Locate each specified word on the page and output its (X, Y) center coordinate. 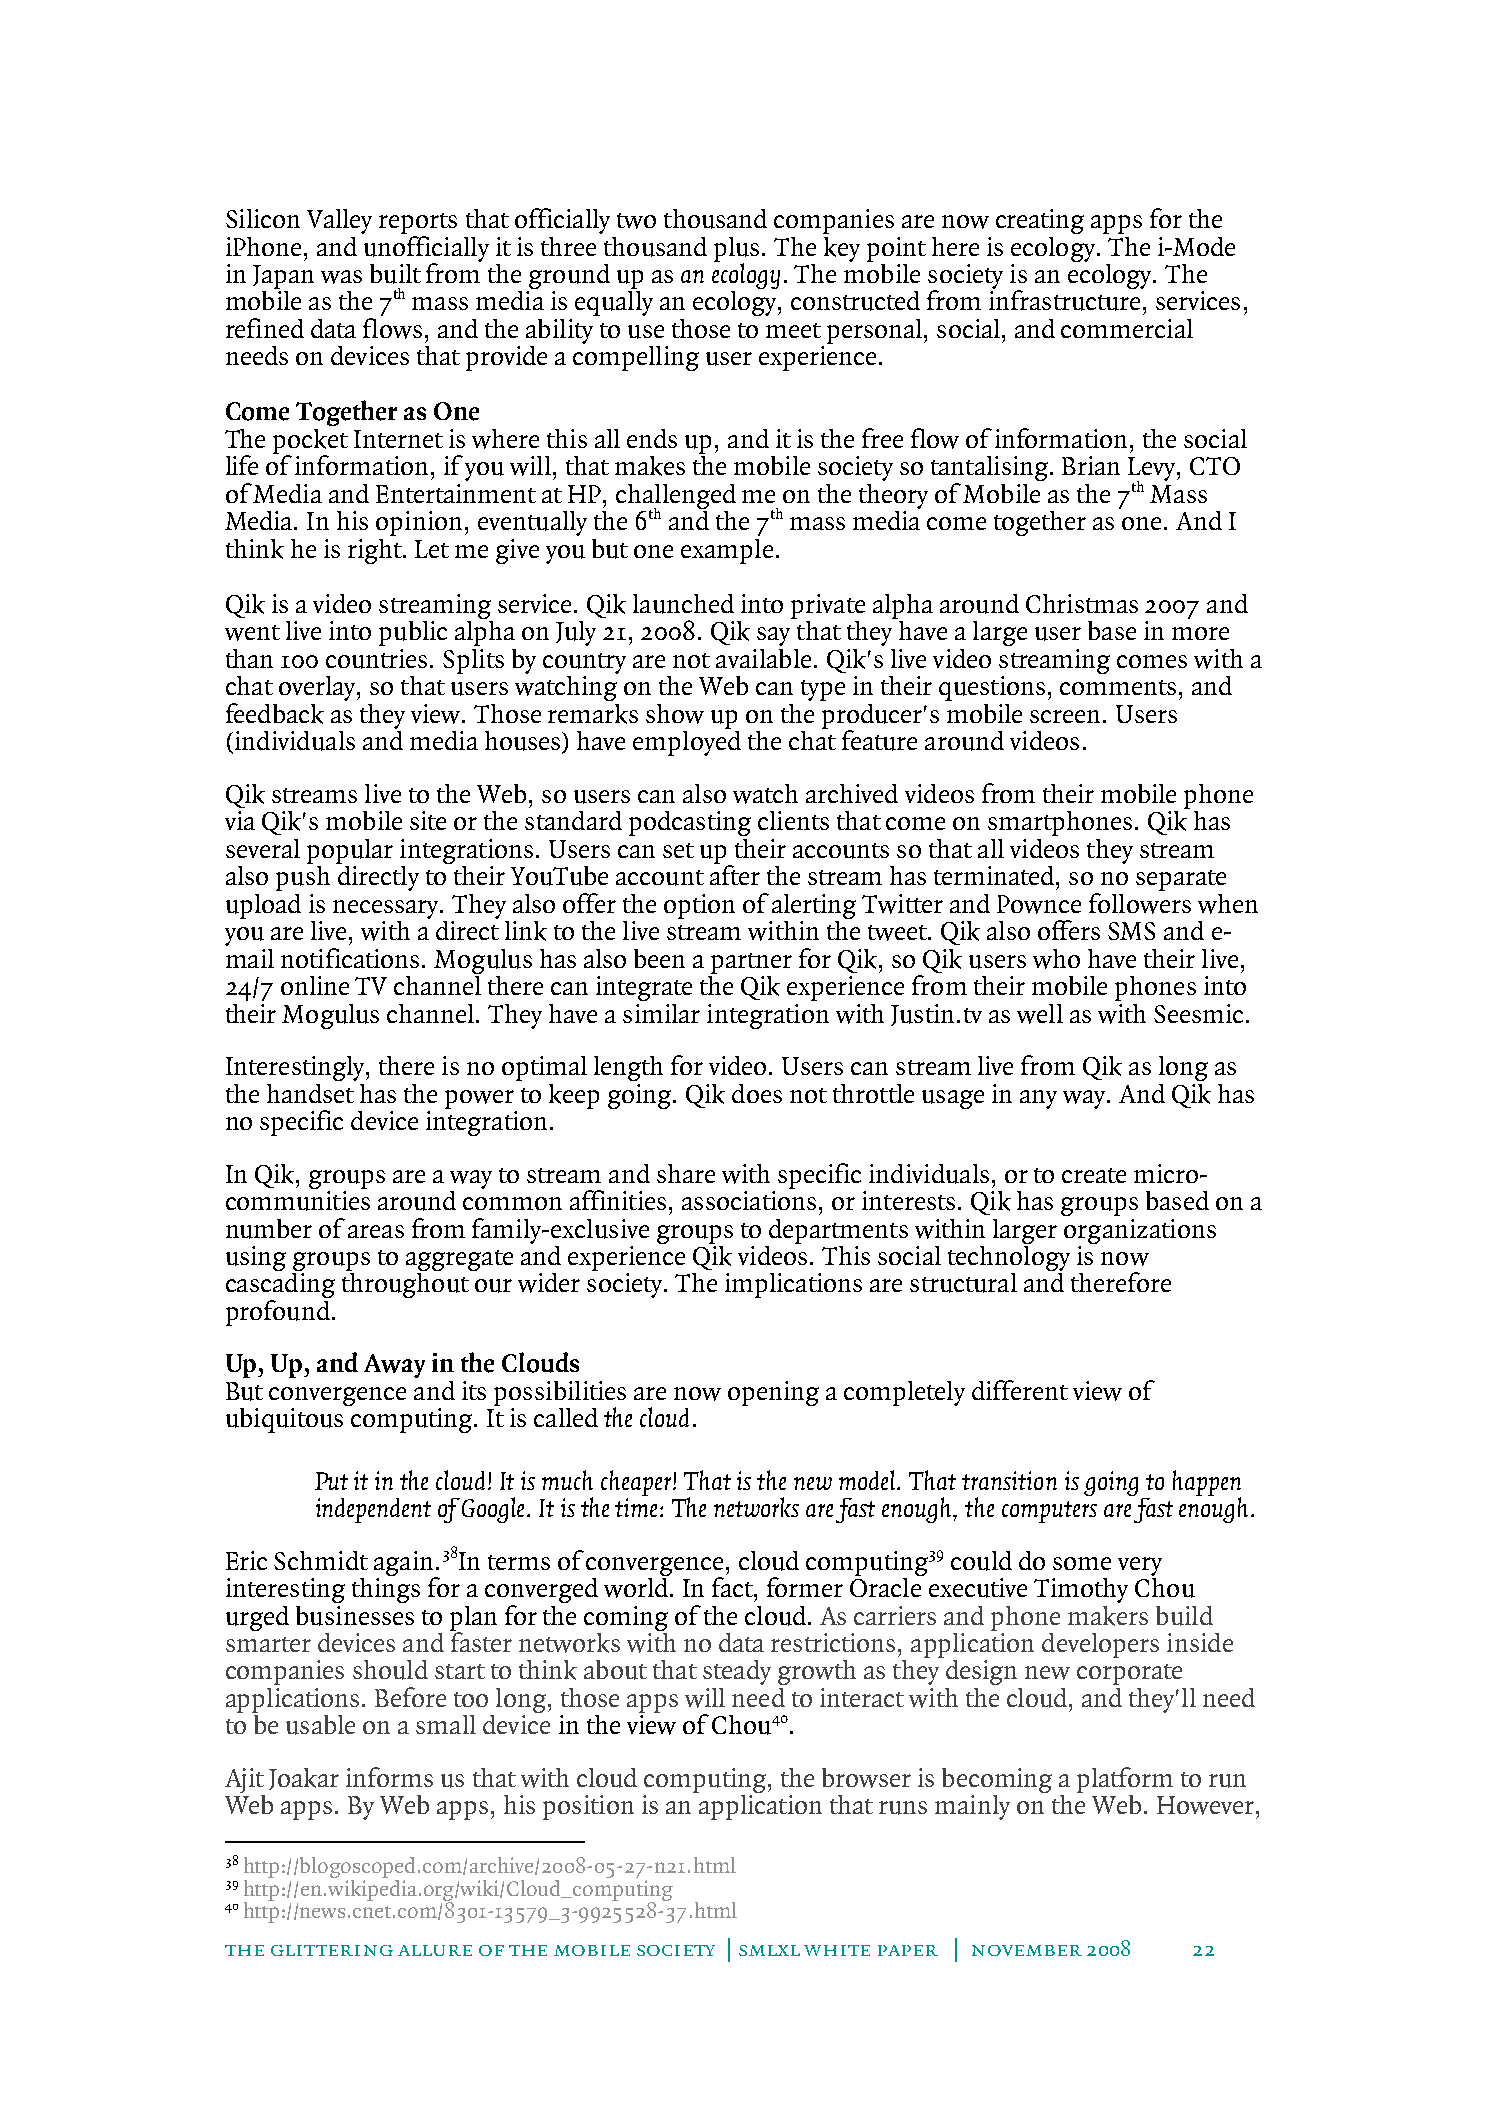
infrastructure (1066, 299)
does (757, 1093)
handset (310, 1093)
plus (738, 250)
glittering (332, 1950)
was (341, 277)
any (1038, 1099)
